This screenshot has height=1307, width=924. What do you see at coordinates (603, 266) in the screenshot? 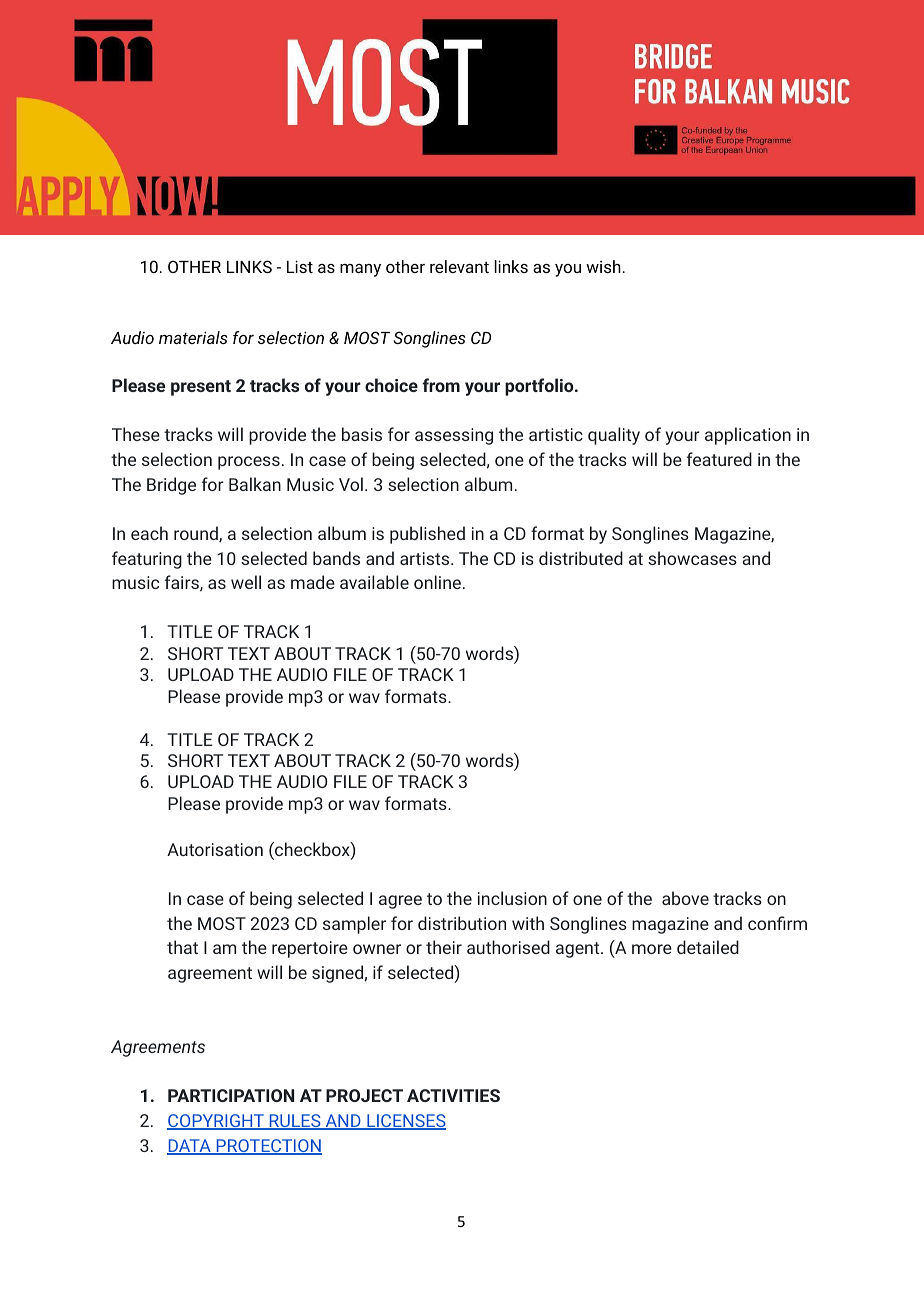
I see `wish` at bounding box center [603, 266].
